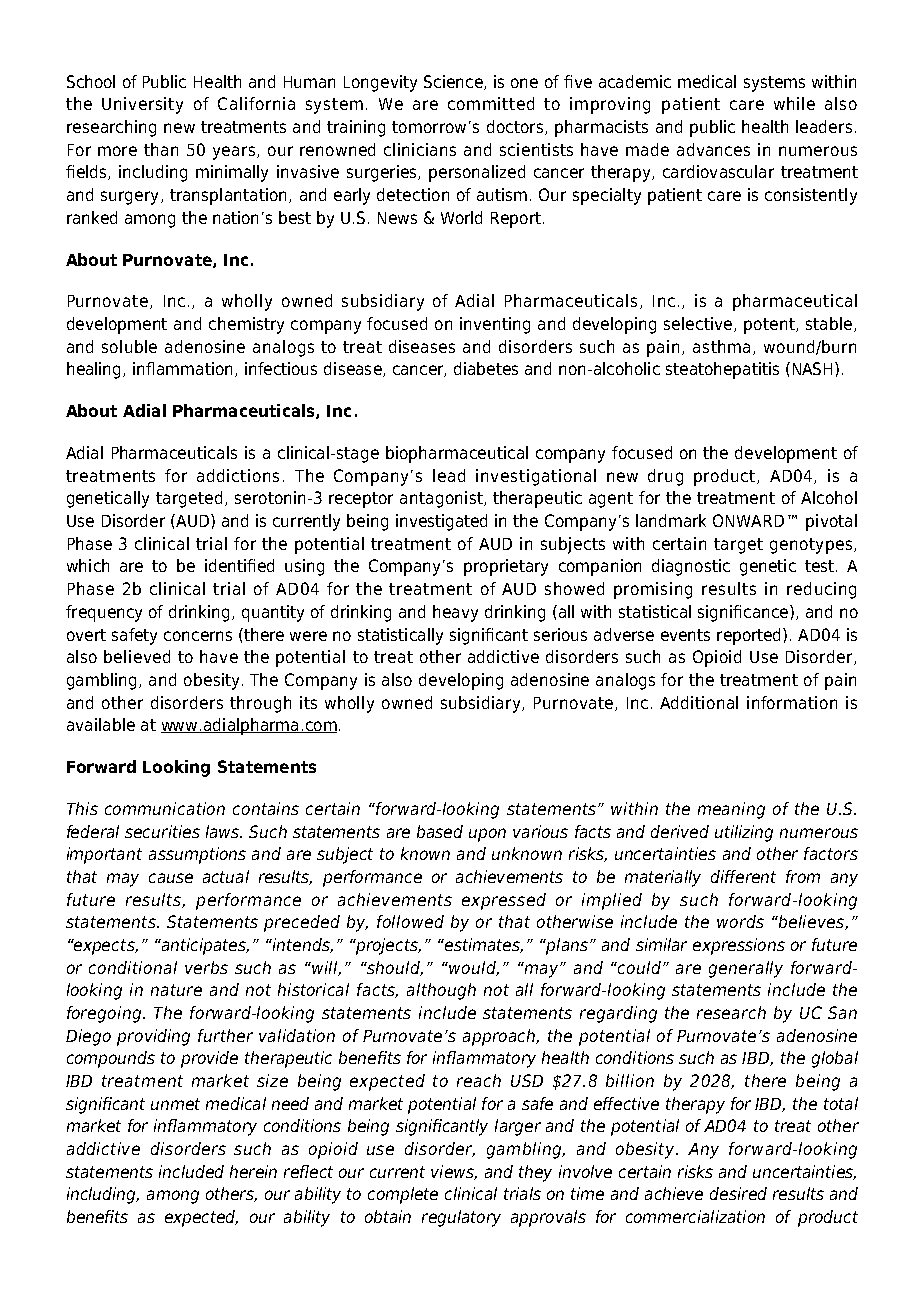 This screenshot has height=1308, width=924. I want to click on committed, so click(491, 103).
